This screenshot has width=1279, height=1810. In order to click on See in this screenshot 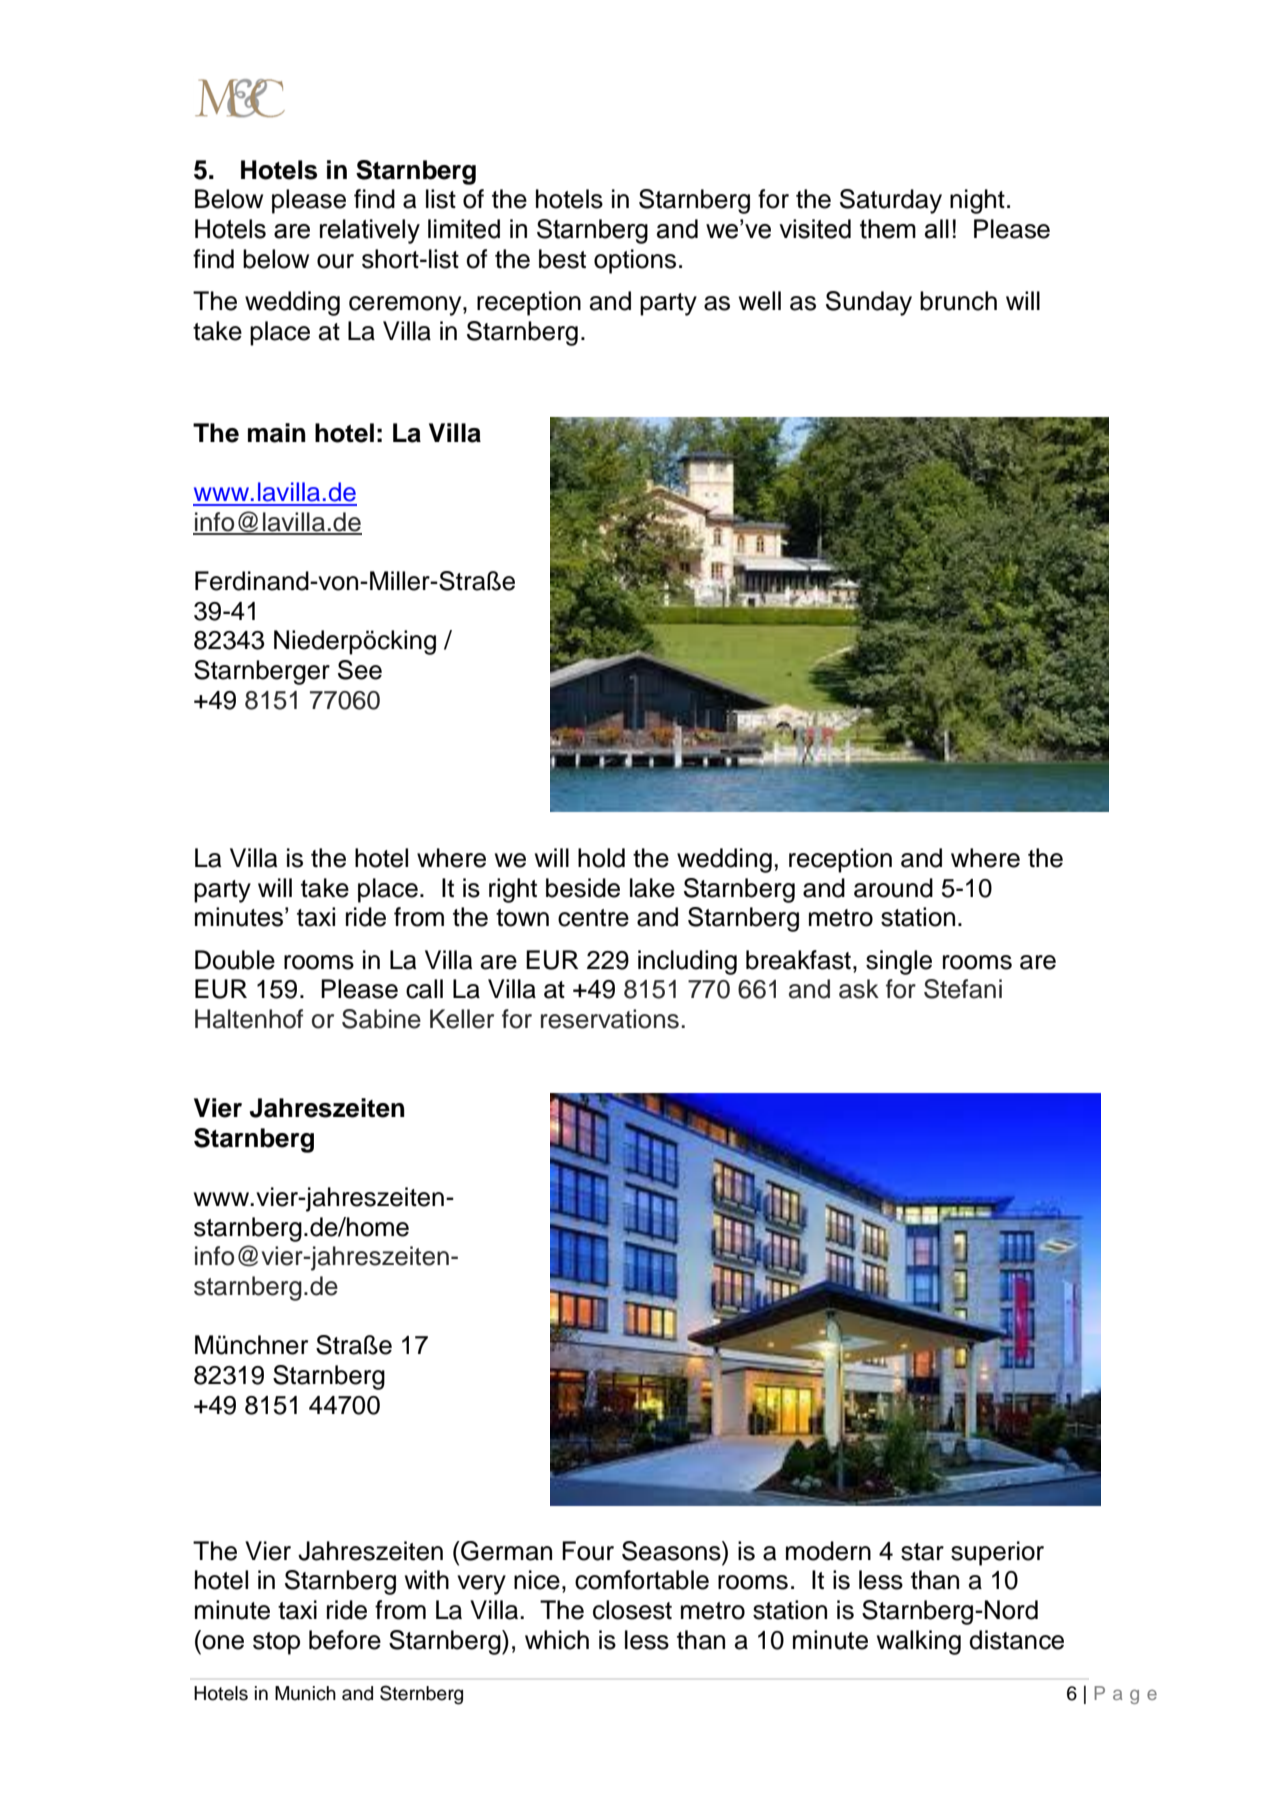, I will do `click(360, 670)`.
